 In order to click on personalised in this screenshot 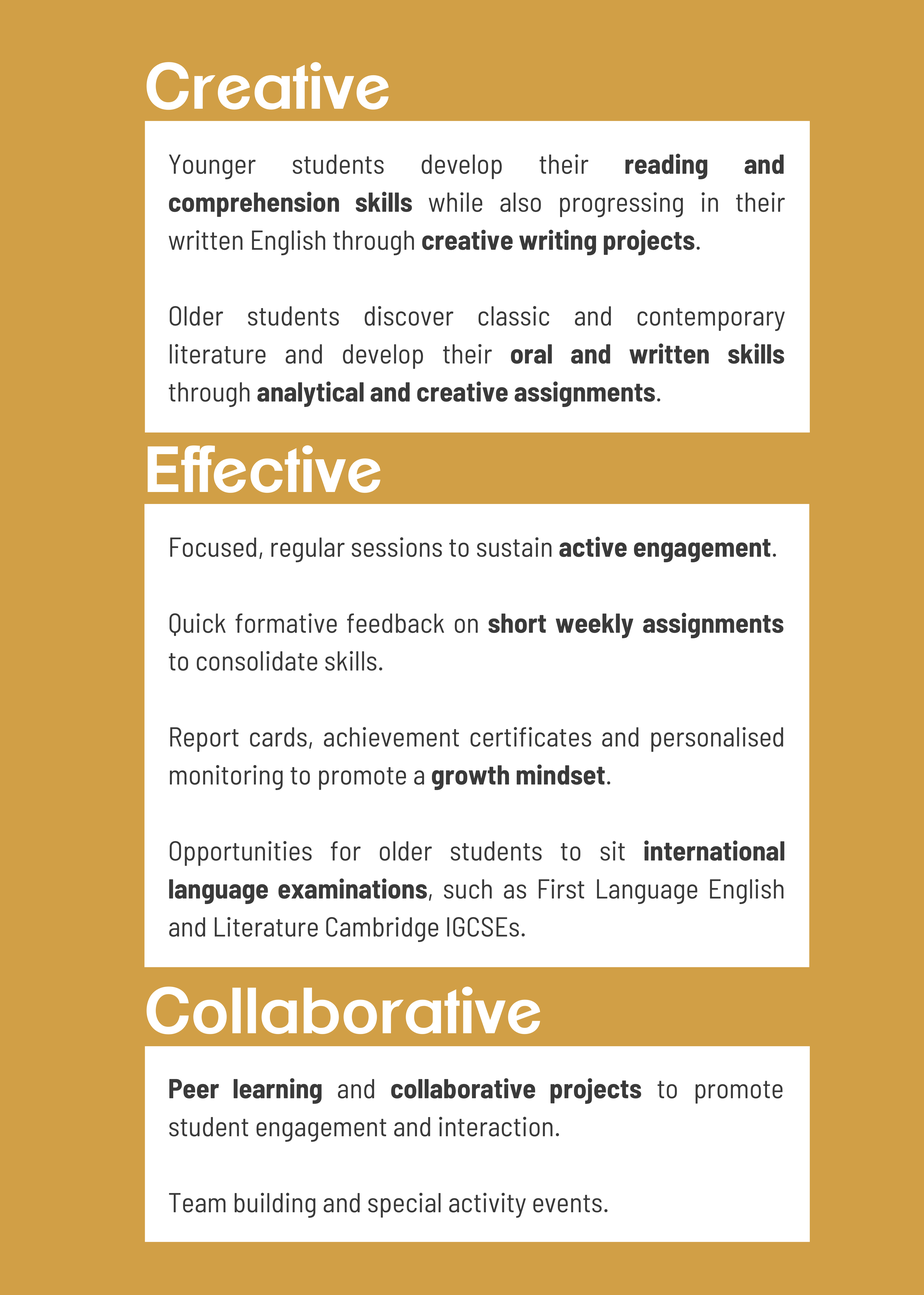, I will do `click(717, 739)`.
